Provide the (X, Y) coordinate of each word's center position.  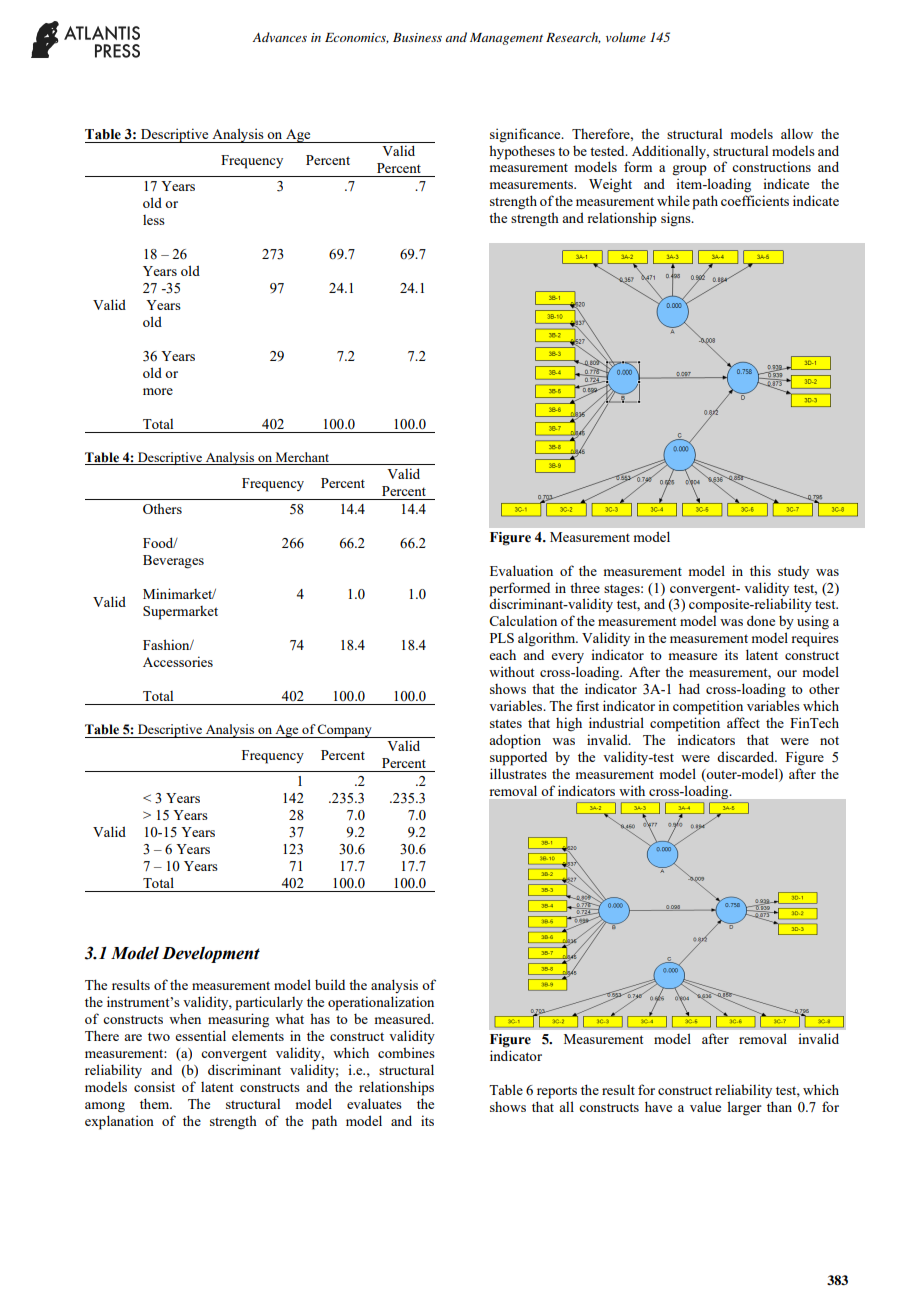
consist (154, 1086)
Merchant (302, 457)
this (760, 570)
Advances (280, 37)
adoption (515, 741)
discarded (747, 756)
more (158, 391)
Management (506, 39)
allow (797, 133)
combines (406, 1052)
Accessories (178, 661)
